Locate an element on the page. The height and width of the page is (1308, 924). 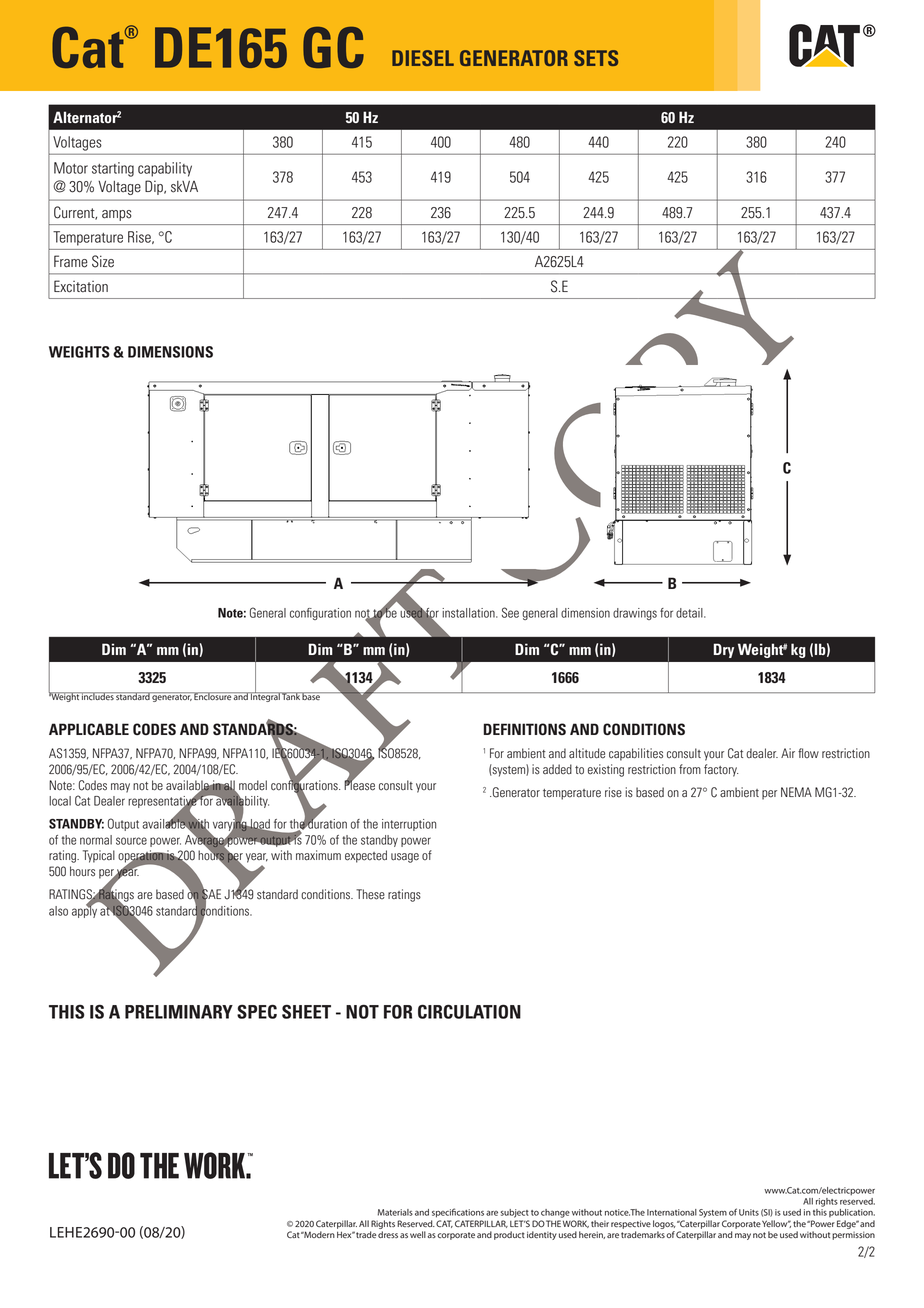
installation is located at coordinates (469, 613).
